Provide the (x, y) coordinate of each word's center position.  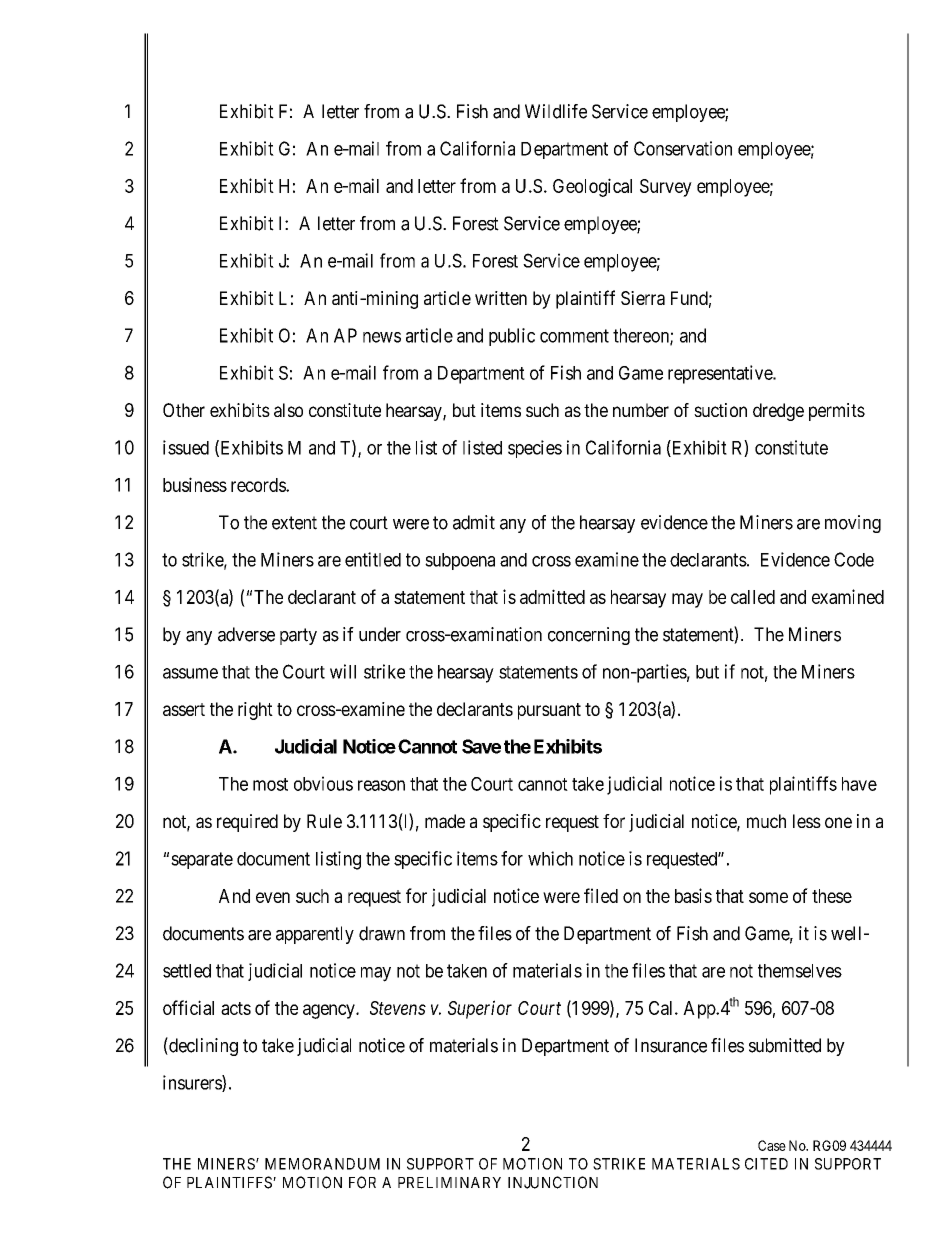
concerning (589, 636)
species (535, 449)
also (288, 410)
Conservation (683, 148)
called (753, 597)
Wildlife (556, 111)
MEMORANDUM (322, 1164)
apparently (315, 935)
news (382, 337)
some (768, 897)
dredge (778, 412)
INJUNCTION (553, 1182)
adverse (246, 634)
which (550, 858)
